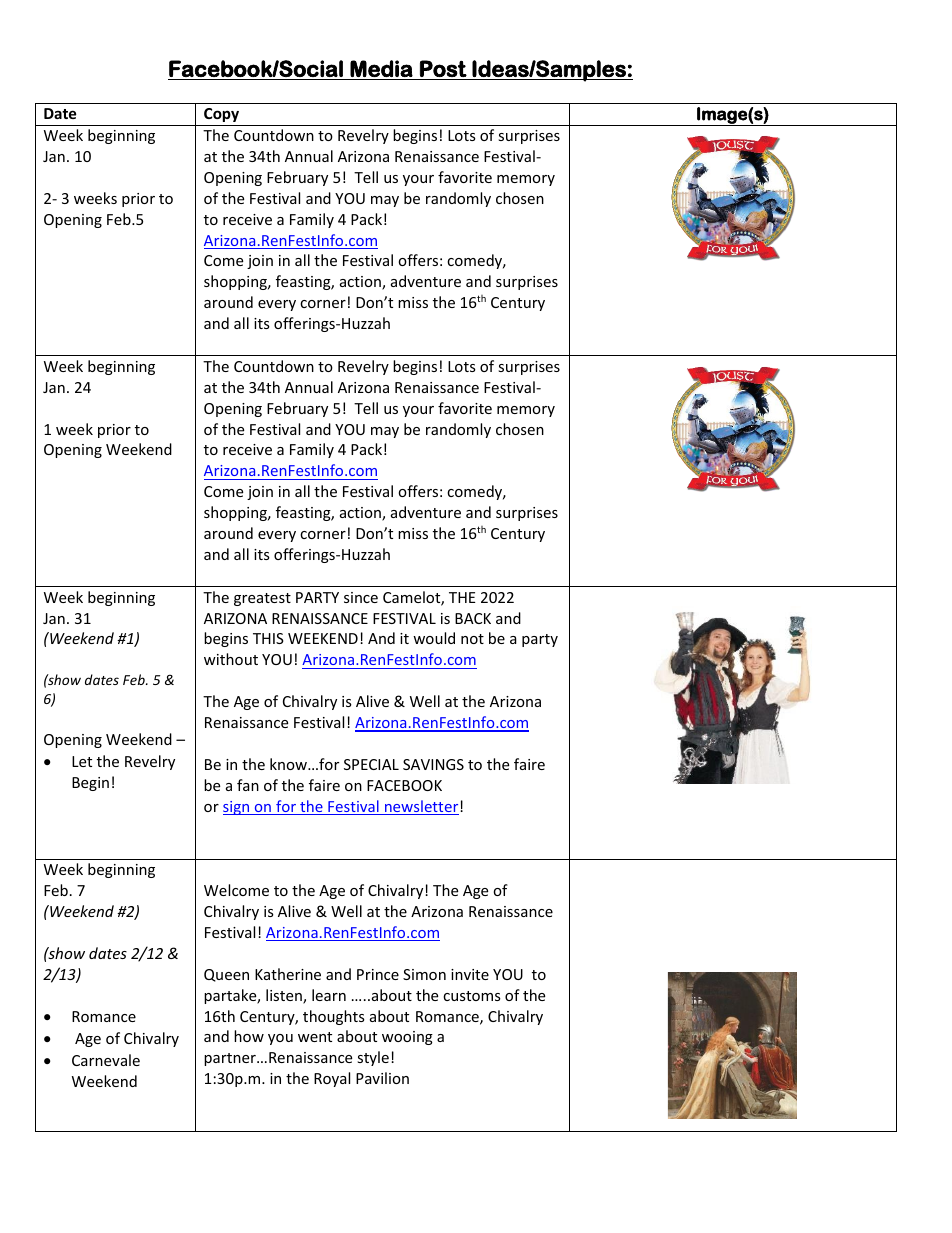 This image has height=1233, width=952. I want to click on greatest, so click(262, 599).
